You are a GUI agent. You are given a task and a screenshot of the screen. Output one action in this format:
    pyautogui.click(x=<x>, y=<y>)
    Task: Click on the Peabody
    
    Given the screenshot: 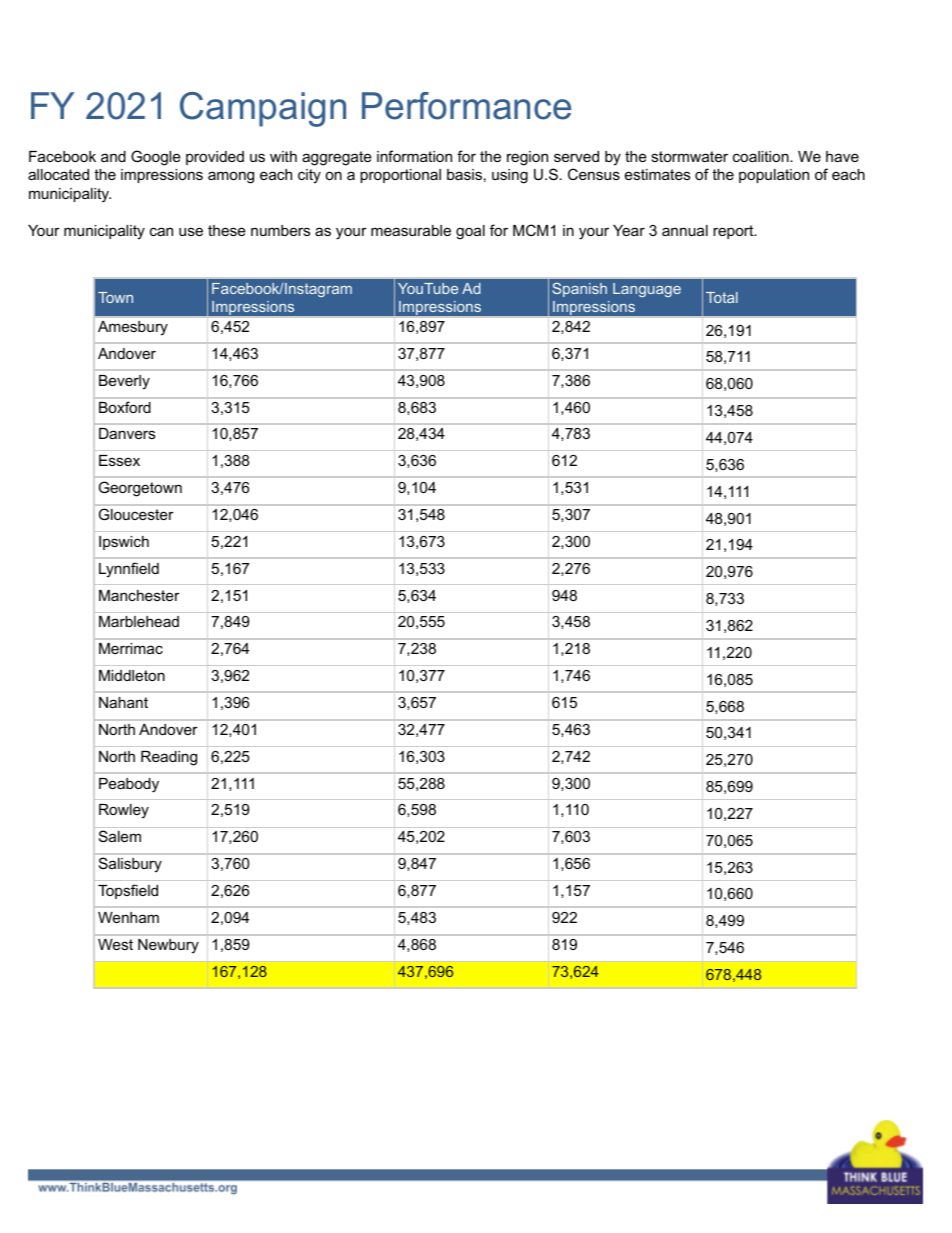 What is the action you would take?
    pyautogui.click(x=129, y=785)
